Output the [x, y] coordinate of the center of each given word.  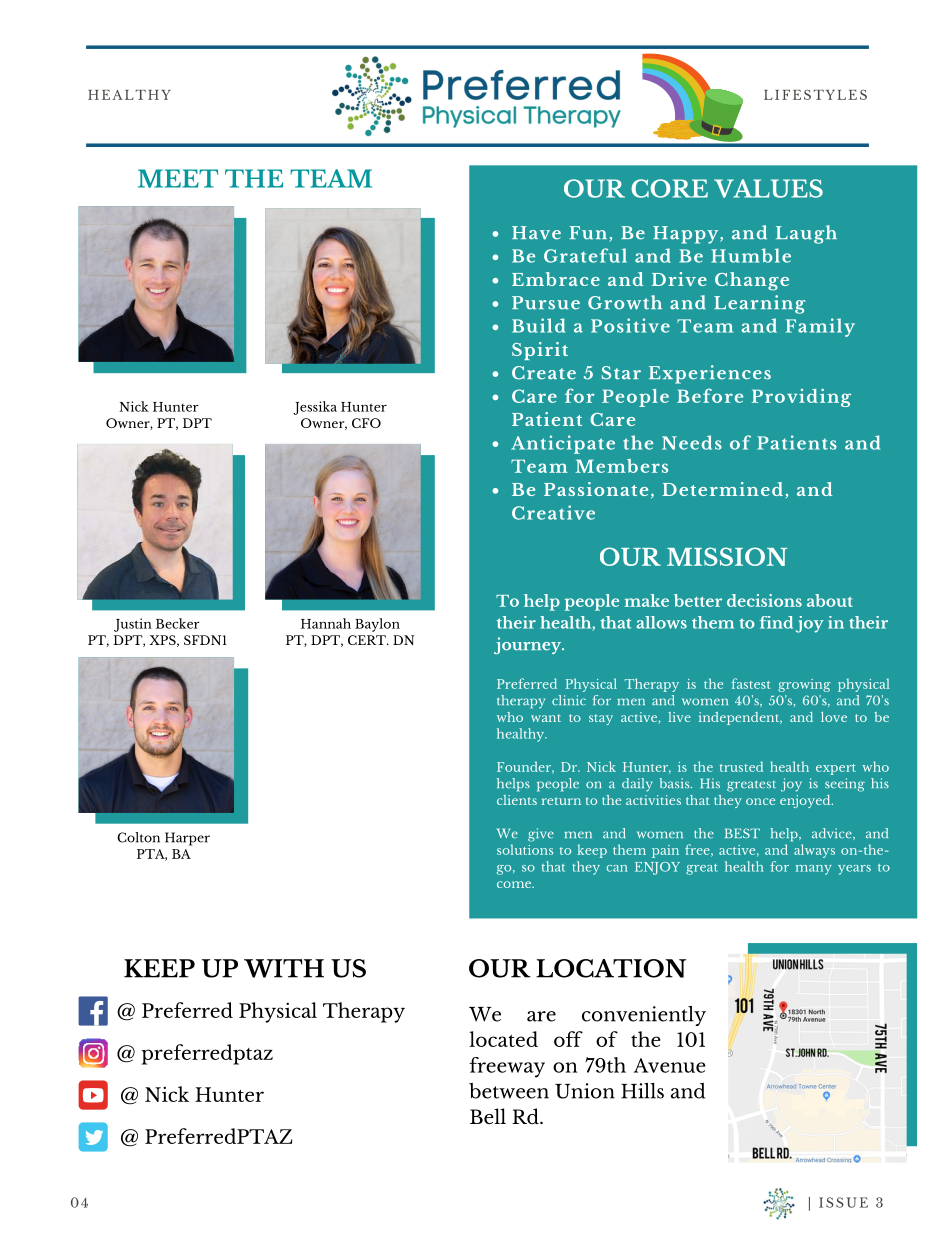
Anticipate [563, 444]
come [515, 884]
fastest [751, 683]
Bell [488, 1116]
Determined [722, 489]
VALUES [768, 188]
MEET [178, 178]
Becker [178, 623]
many [814, 870]
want [546, 718]
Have [536, 233]
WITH [284, 968]
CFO [366, 423]
